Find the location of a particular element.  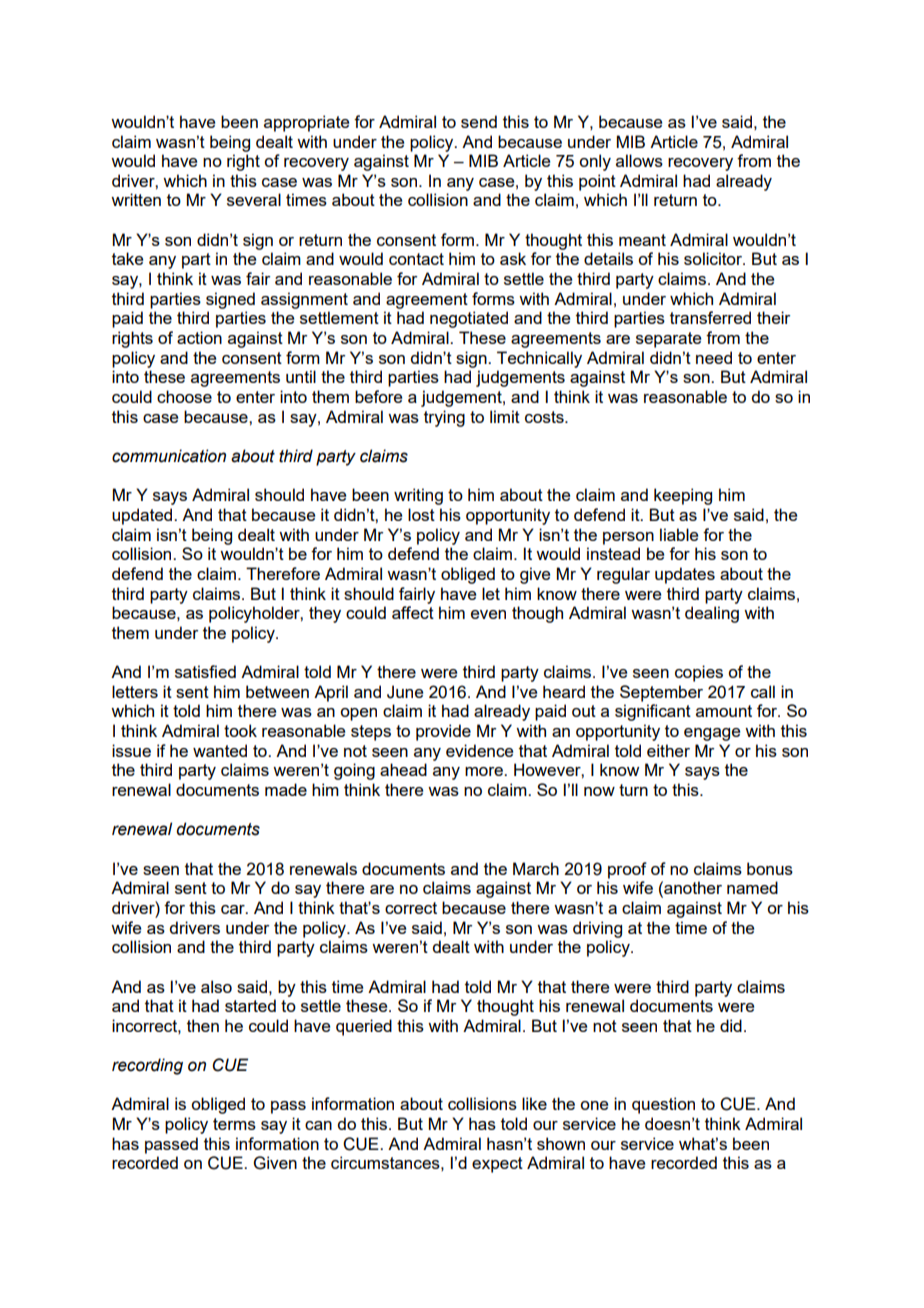

several is located at coordinates (254, 199).
